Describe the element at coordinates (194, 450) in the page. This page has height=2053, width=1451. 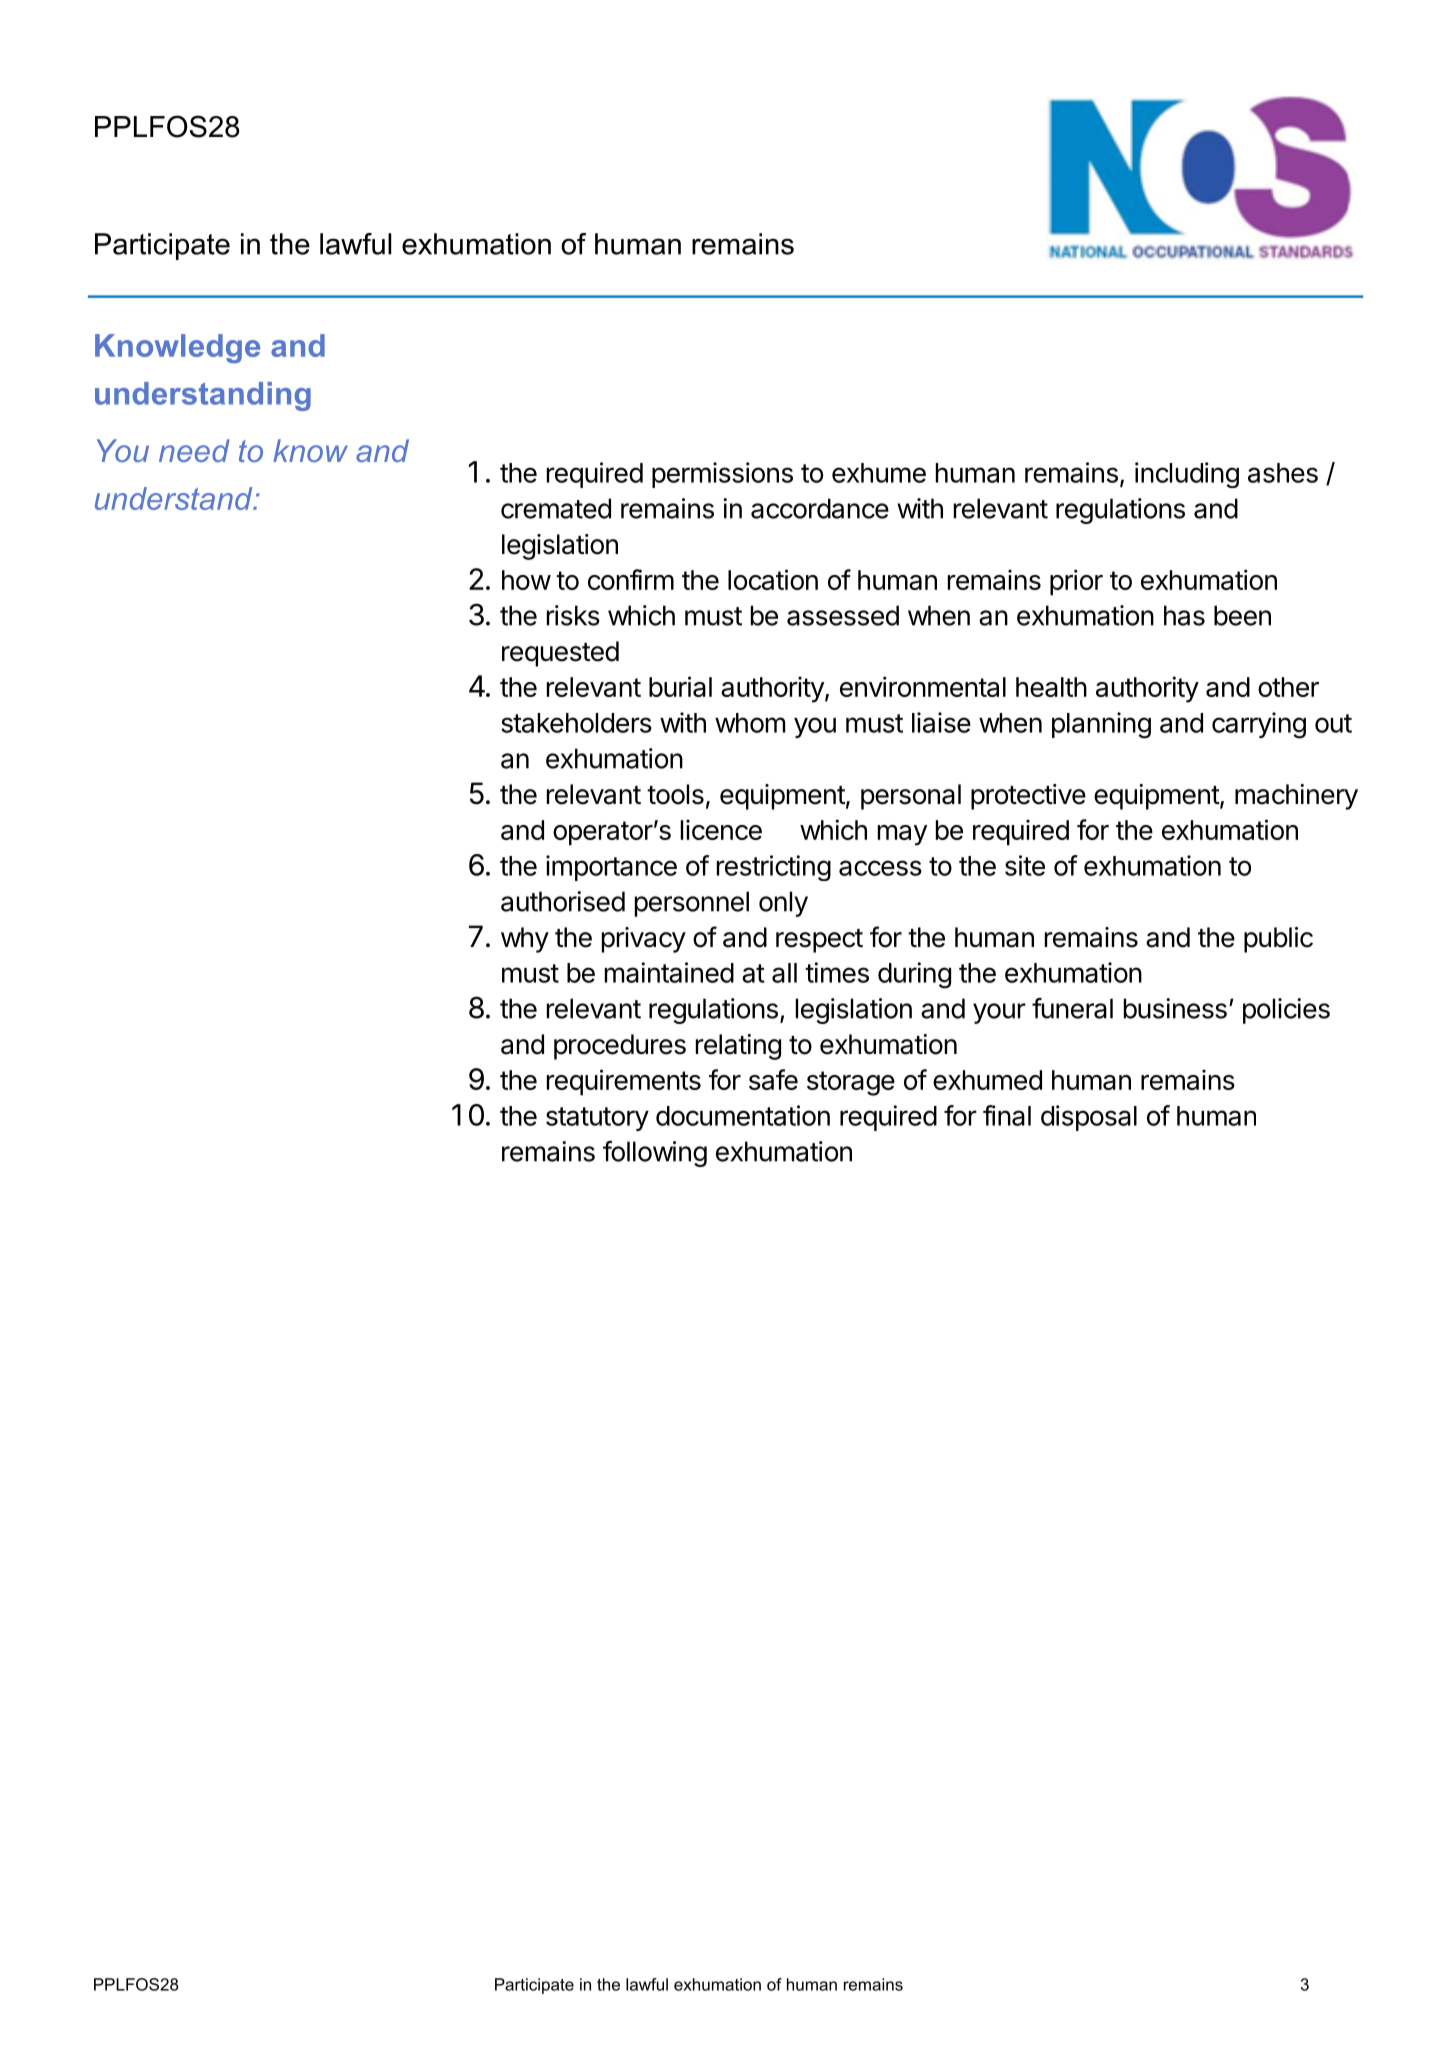
I see `need` at that location.
